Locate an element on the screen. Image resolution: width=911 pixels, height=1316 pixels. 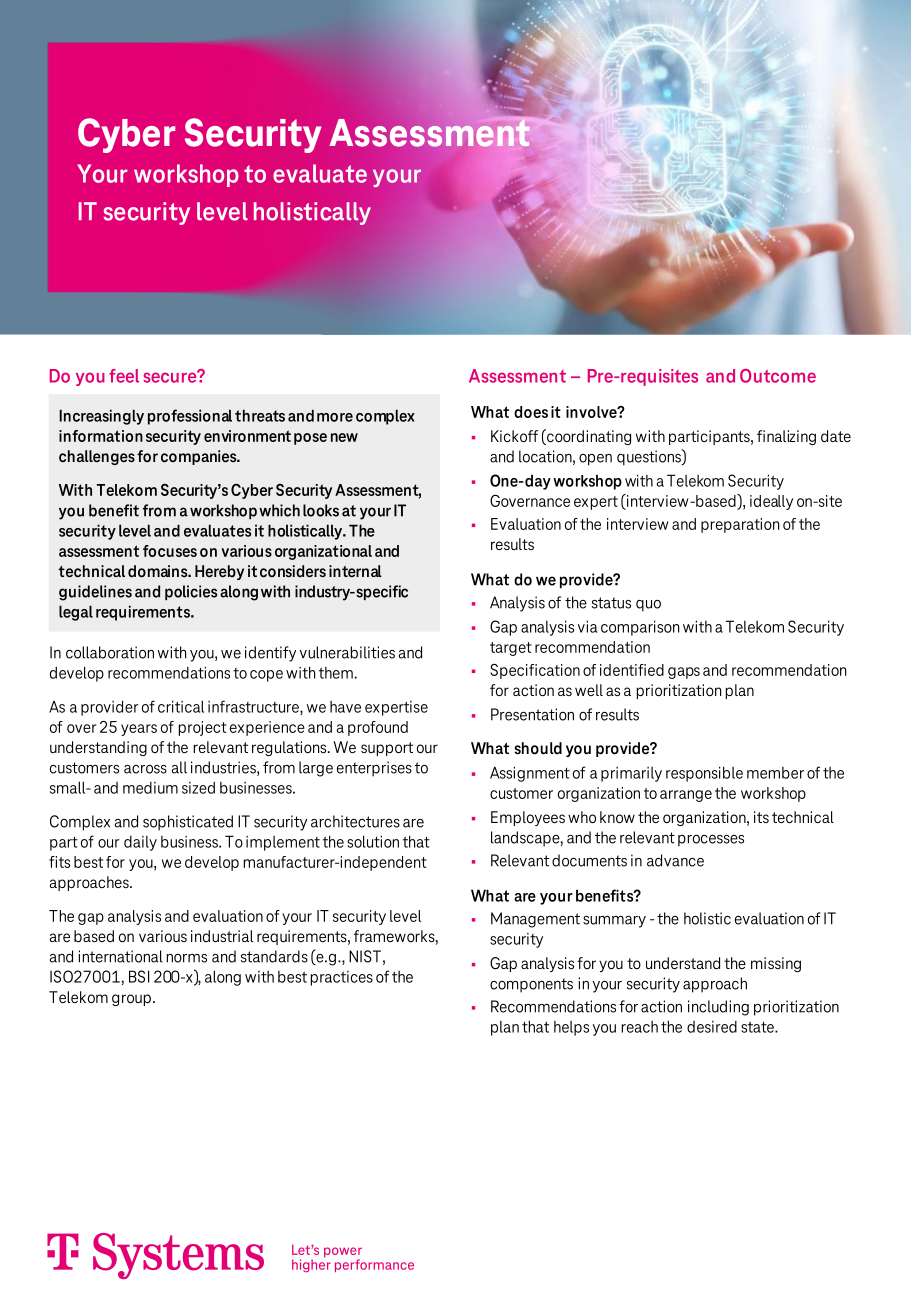
gaps is located at coordinates (684, 673).
